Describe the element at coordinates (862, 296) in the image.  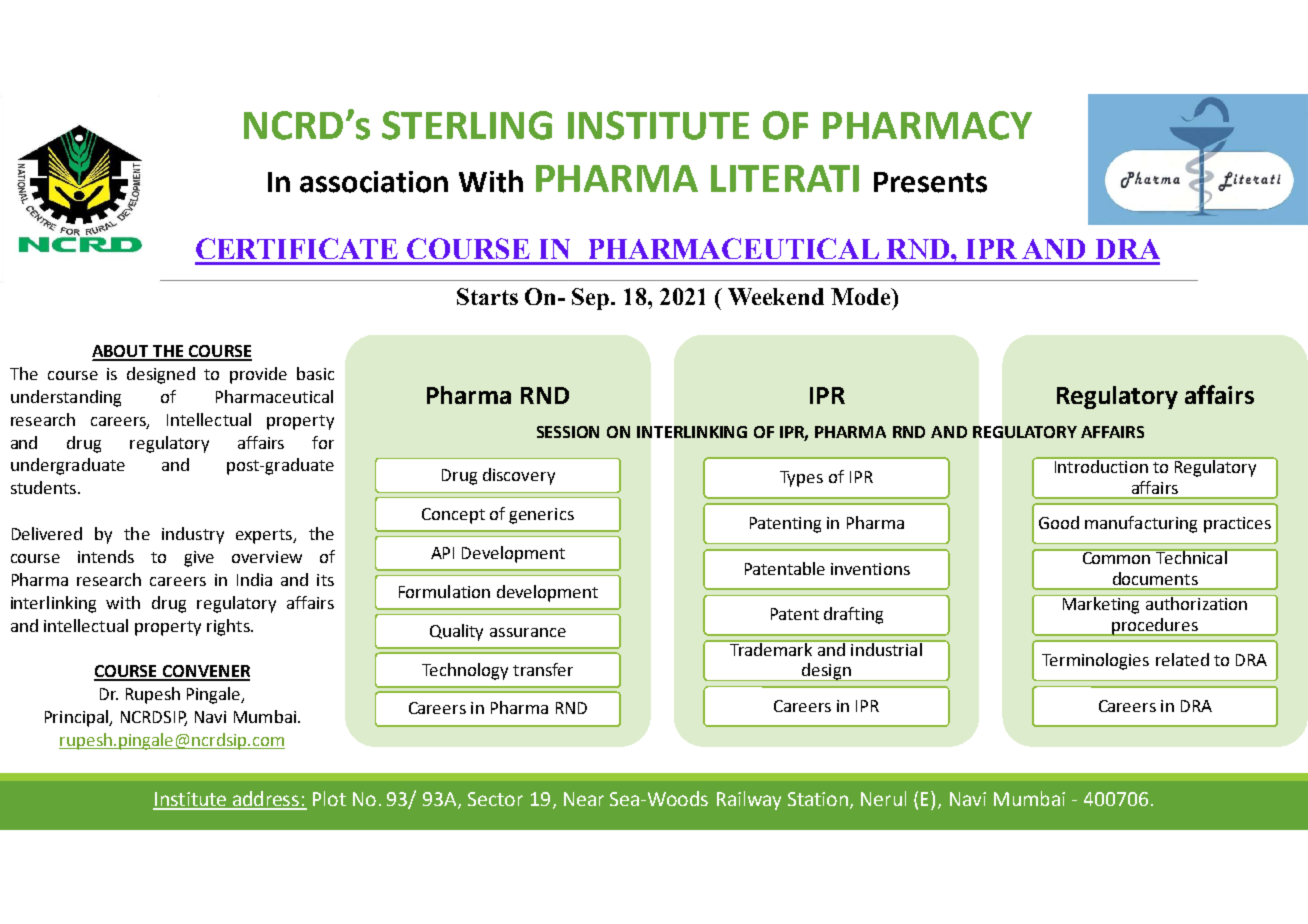
I see `Mode` at that location.
